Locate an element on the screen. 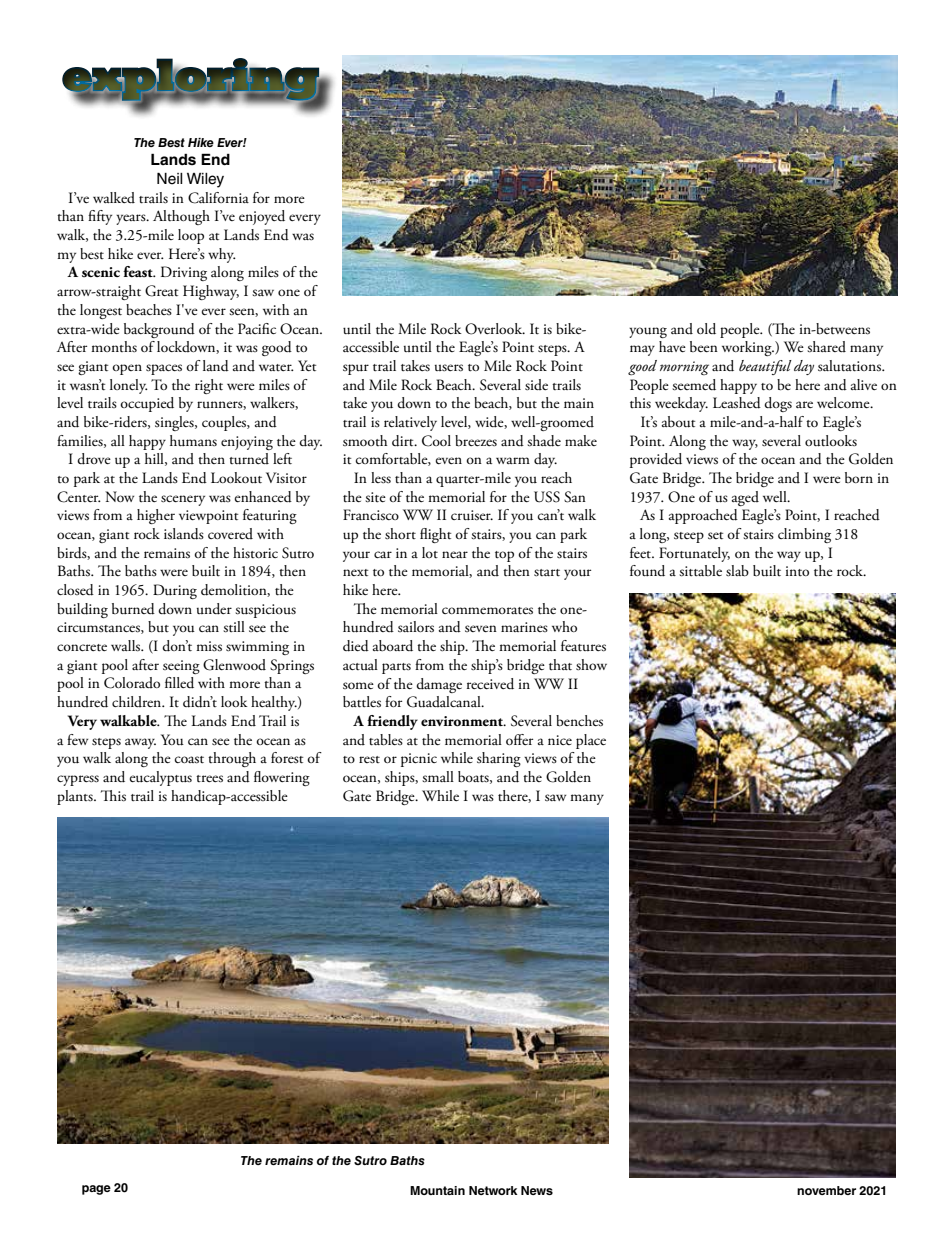 This screenshot has width=952, height=1233. small is located at coordinates (438, 777).
